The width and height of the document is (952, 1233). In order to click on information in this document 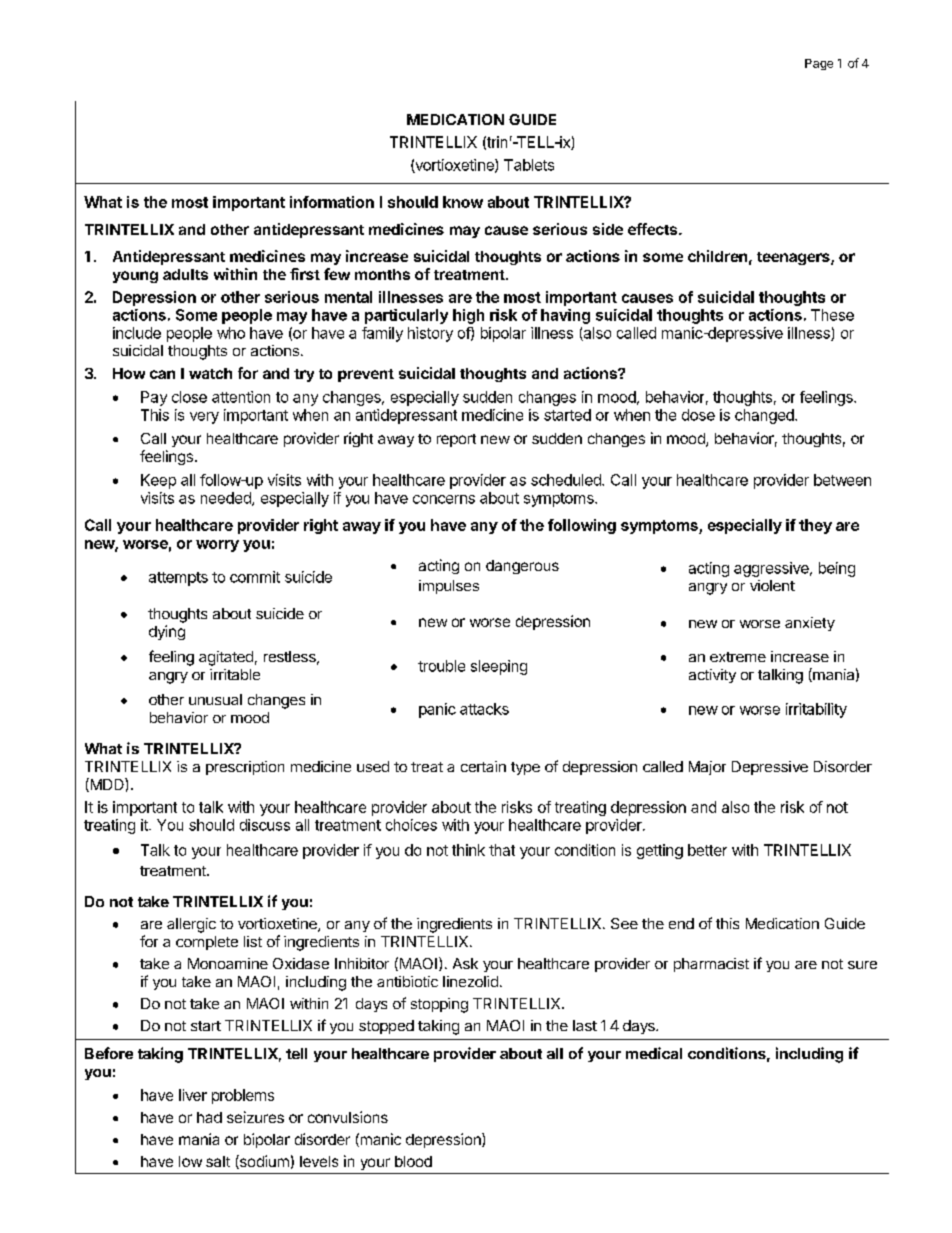, I will do `click(332, 202)`.
